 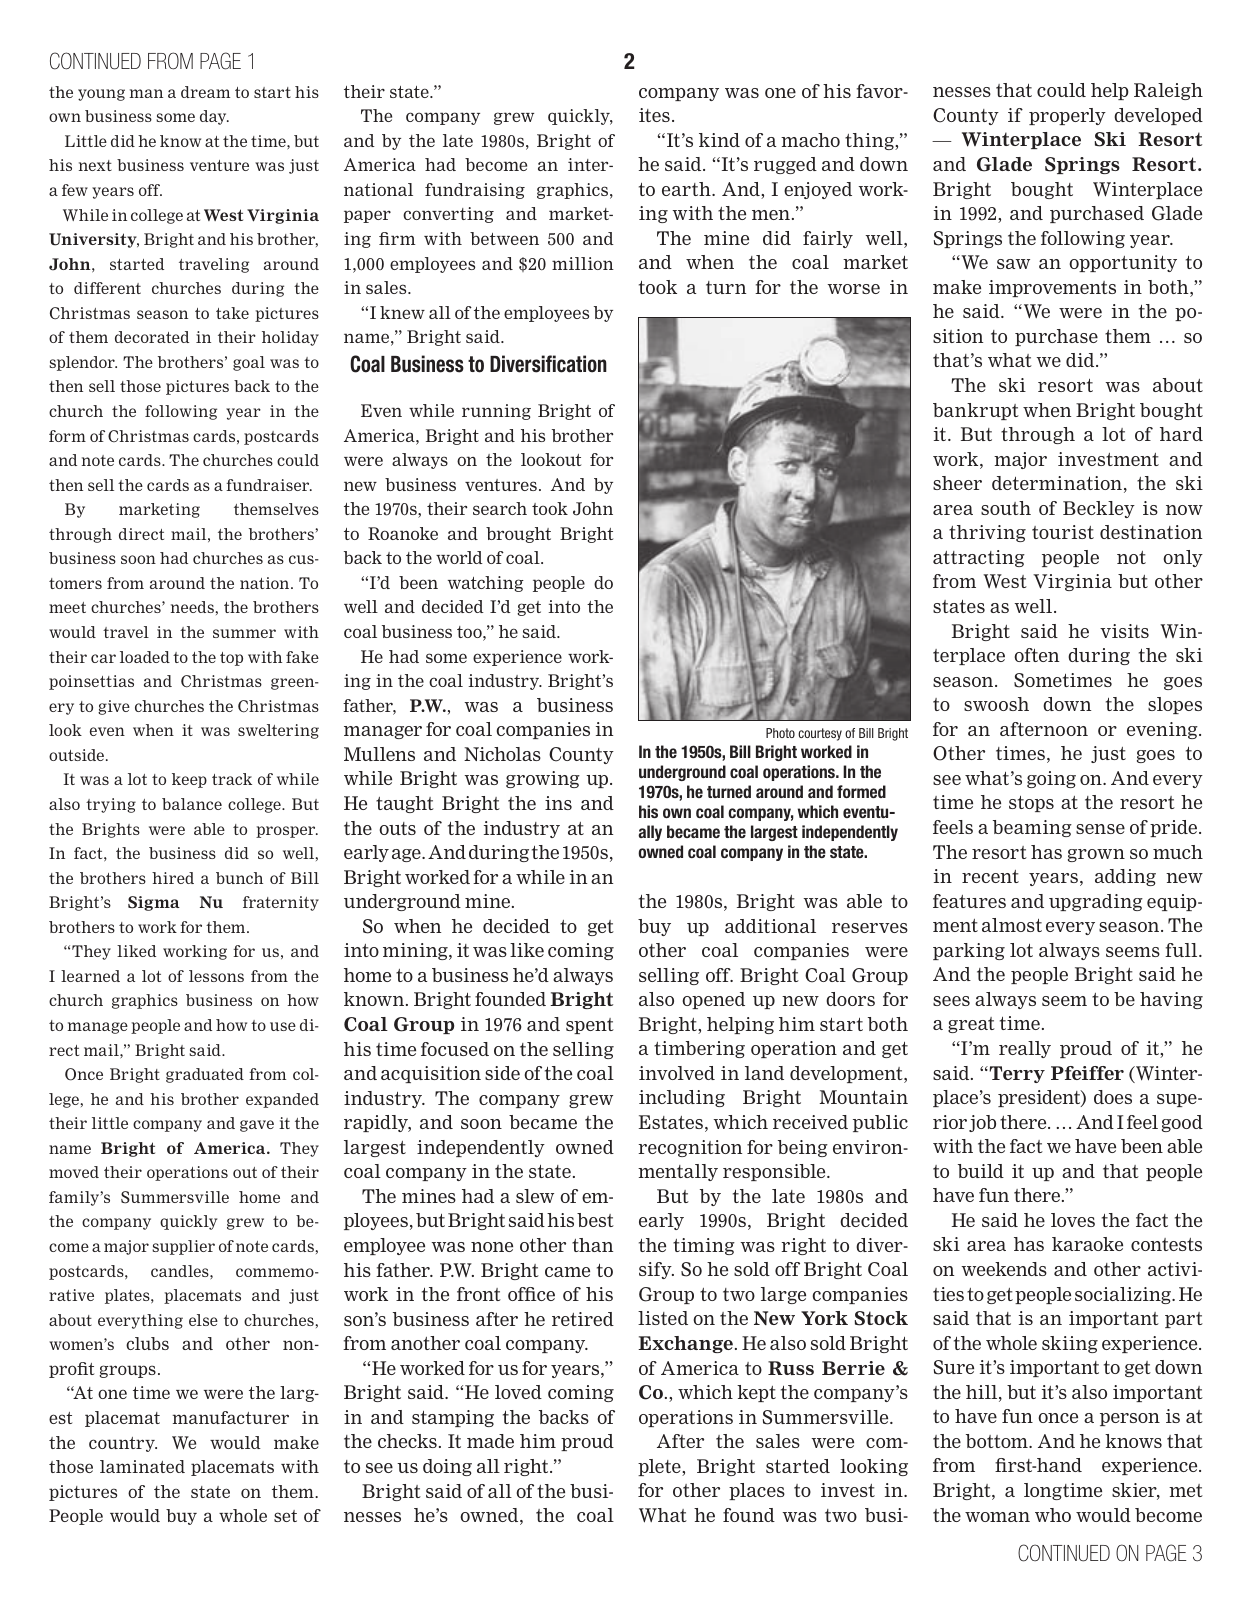 What do you see at coordinates (1067, 116) in the screenshot?
I see `properly` at bounding box center [1067, 116].
